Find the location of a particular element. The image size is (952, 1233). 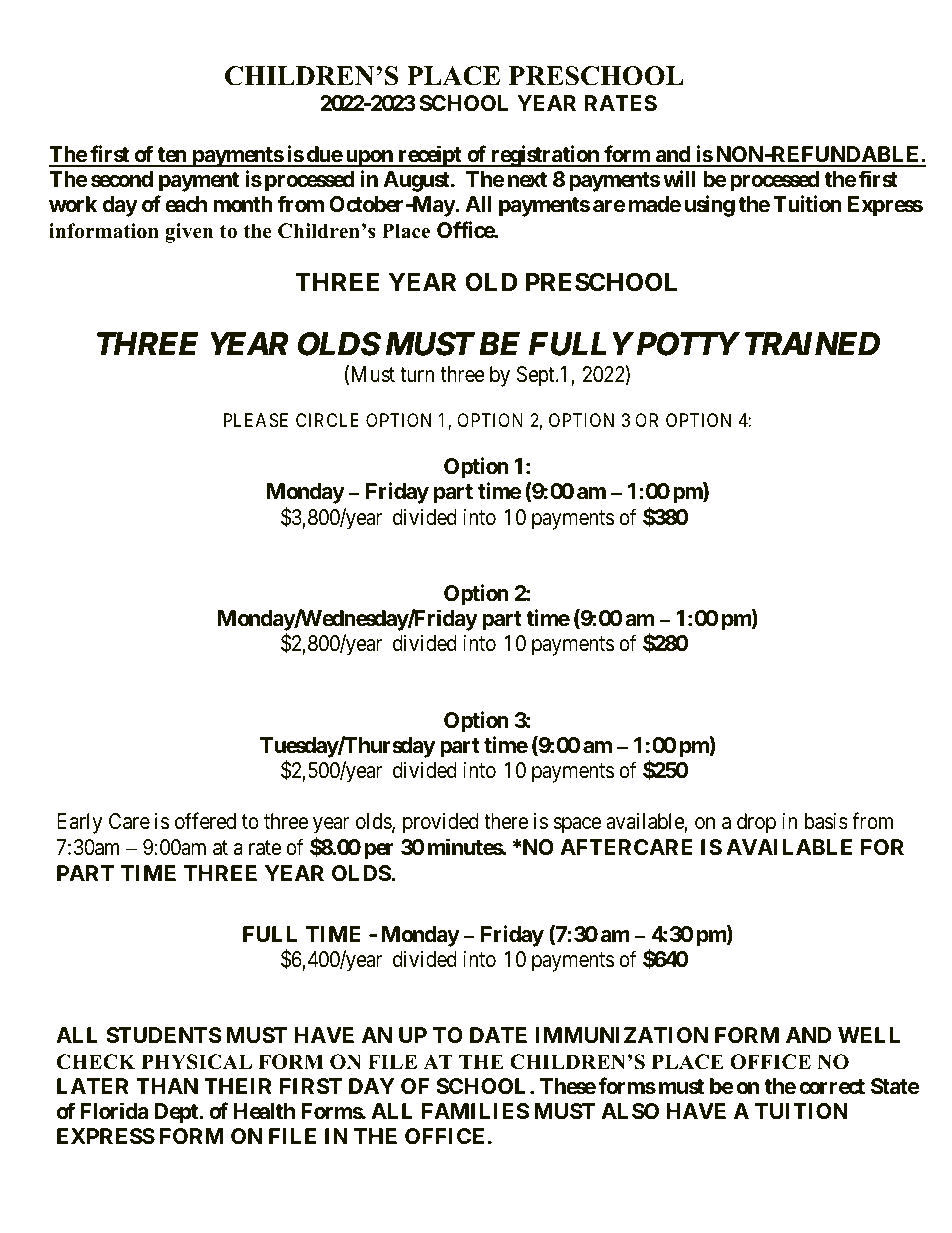

CIRCLE is located at coordinates (327, 420).
